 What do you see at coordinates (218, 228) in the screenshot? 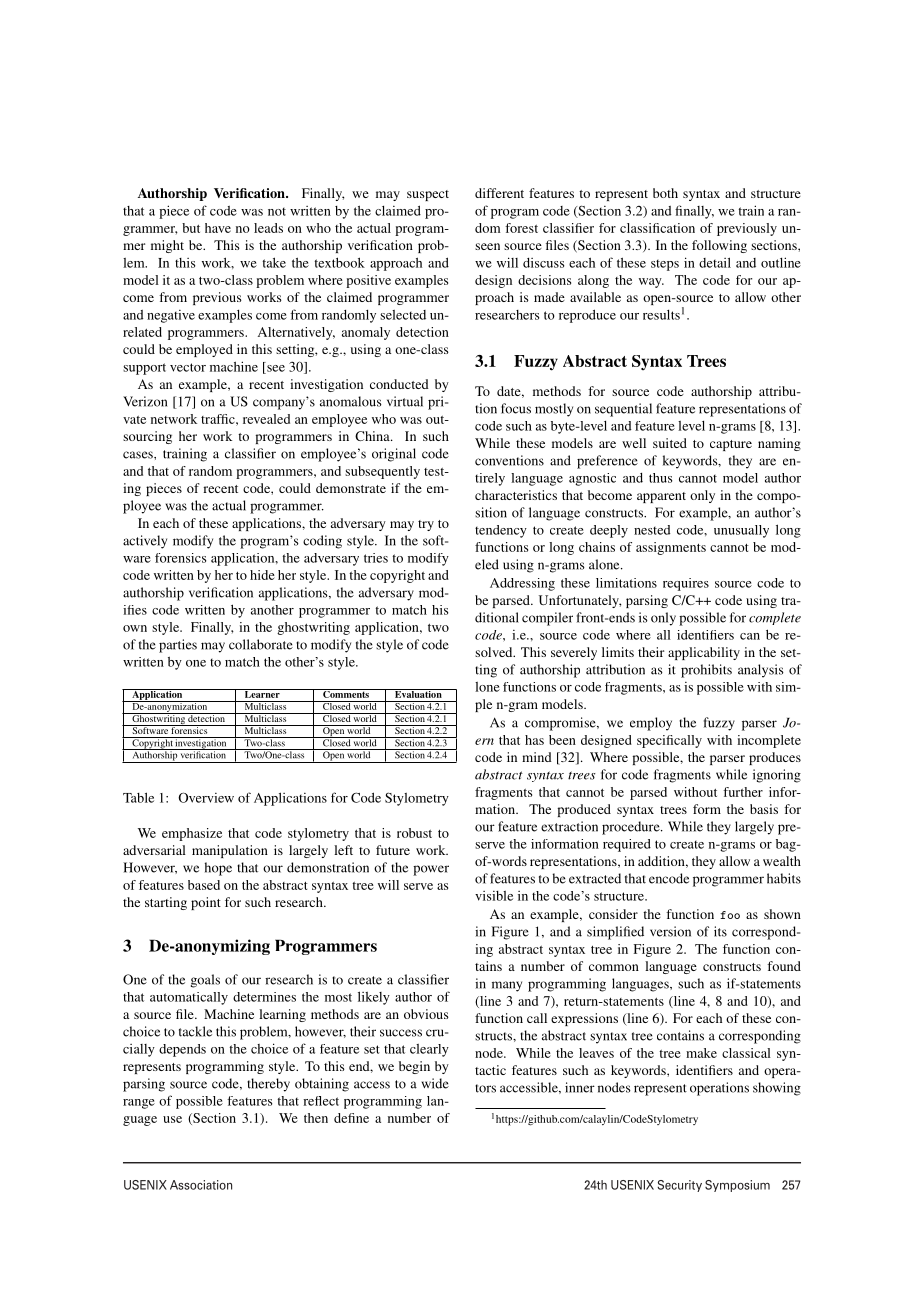
I see `have` at bounding box center [218, 228].
